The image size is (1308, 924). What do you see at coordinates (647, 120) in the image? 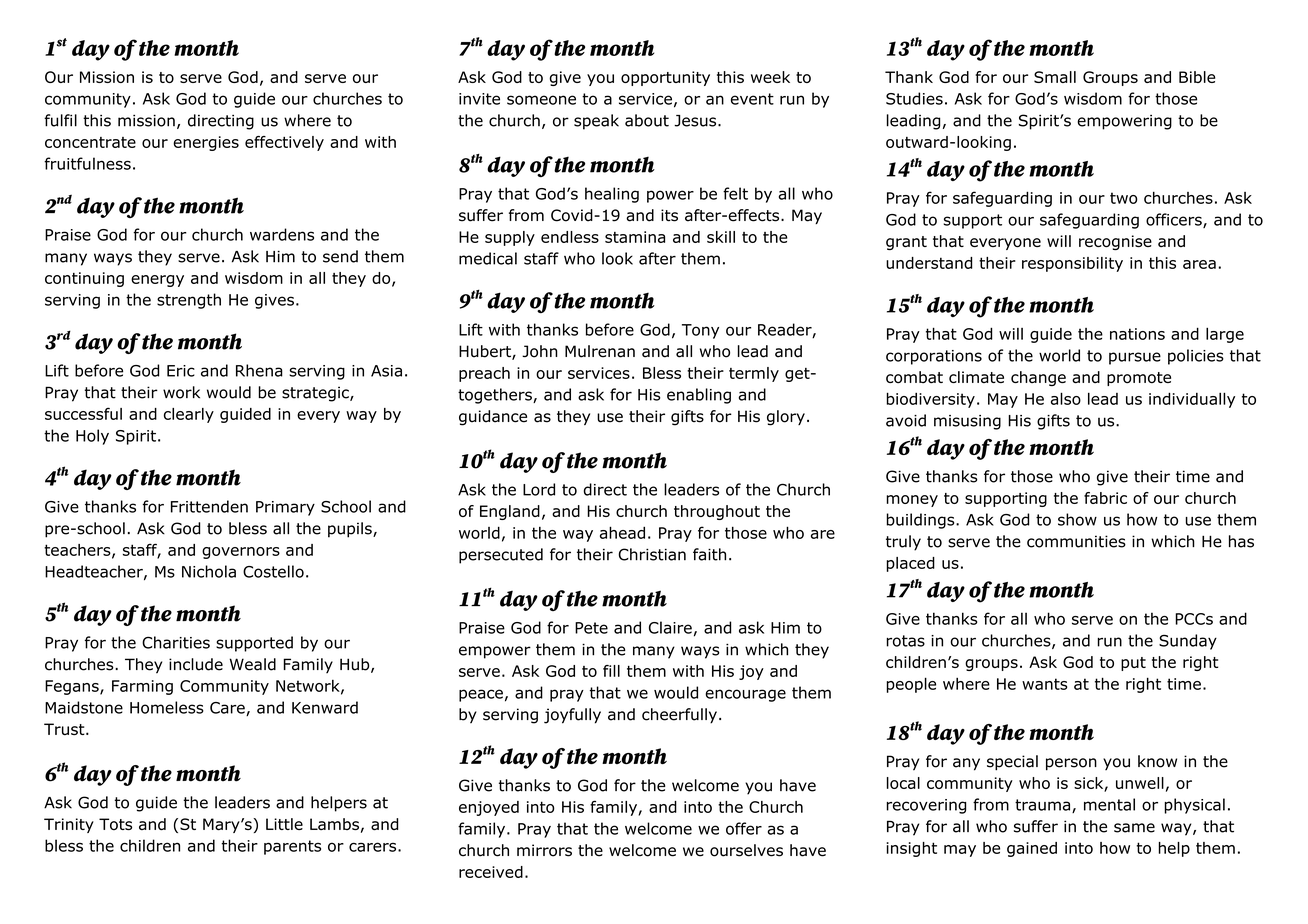
I see `about` at bounding box center [647, 120].
